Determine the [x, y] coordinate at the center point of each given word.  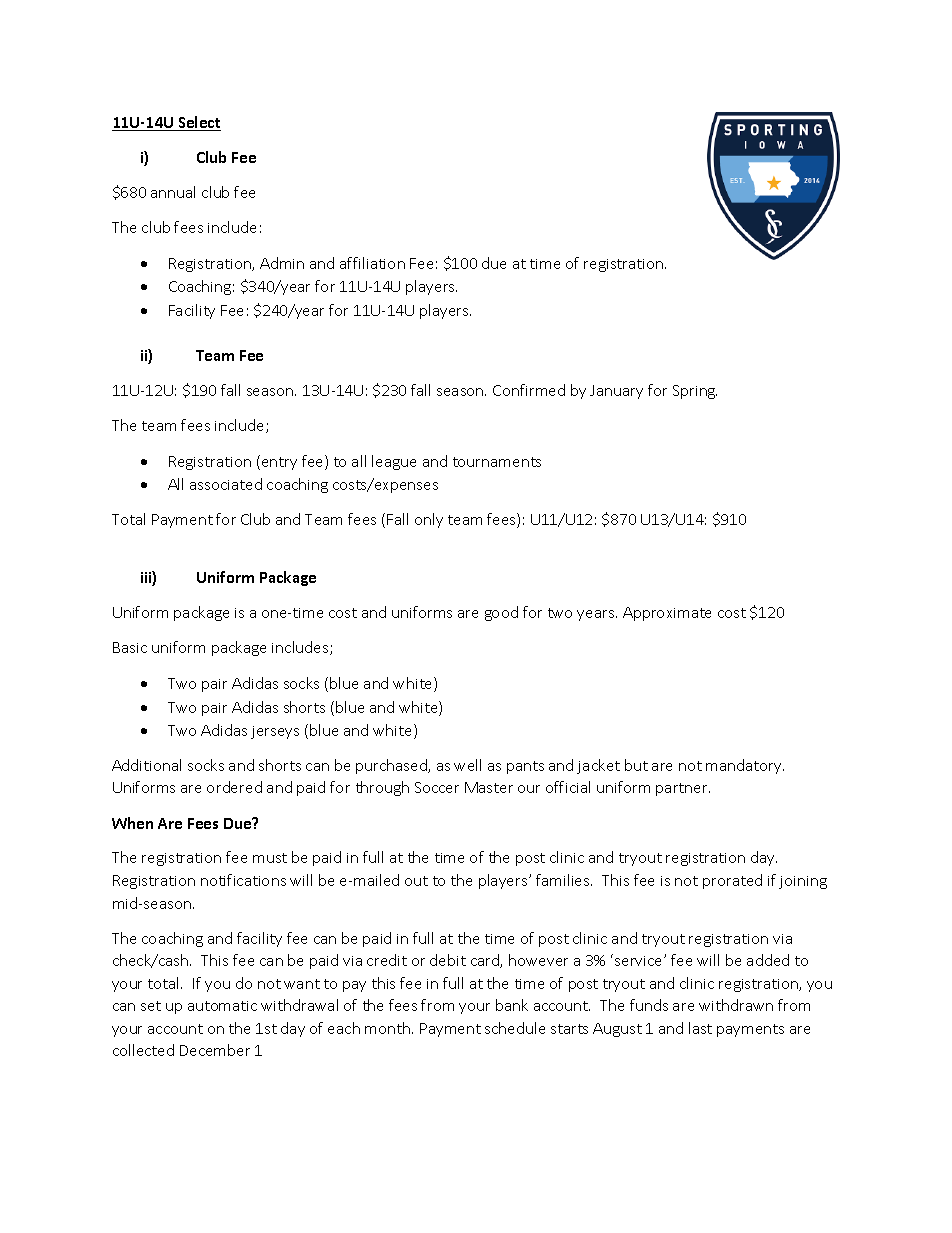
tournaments [497, 462]
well [467, 765]
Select [198, 123]
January [616, 392]
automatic [222, 1006]
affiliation [372, 263]
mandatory [745, 766]
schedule [515, 1028]
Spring [695, 392]
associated [226, 484]
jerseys [275, 732]
